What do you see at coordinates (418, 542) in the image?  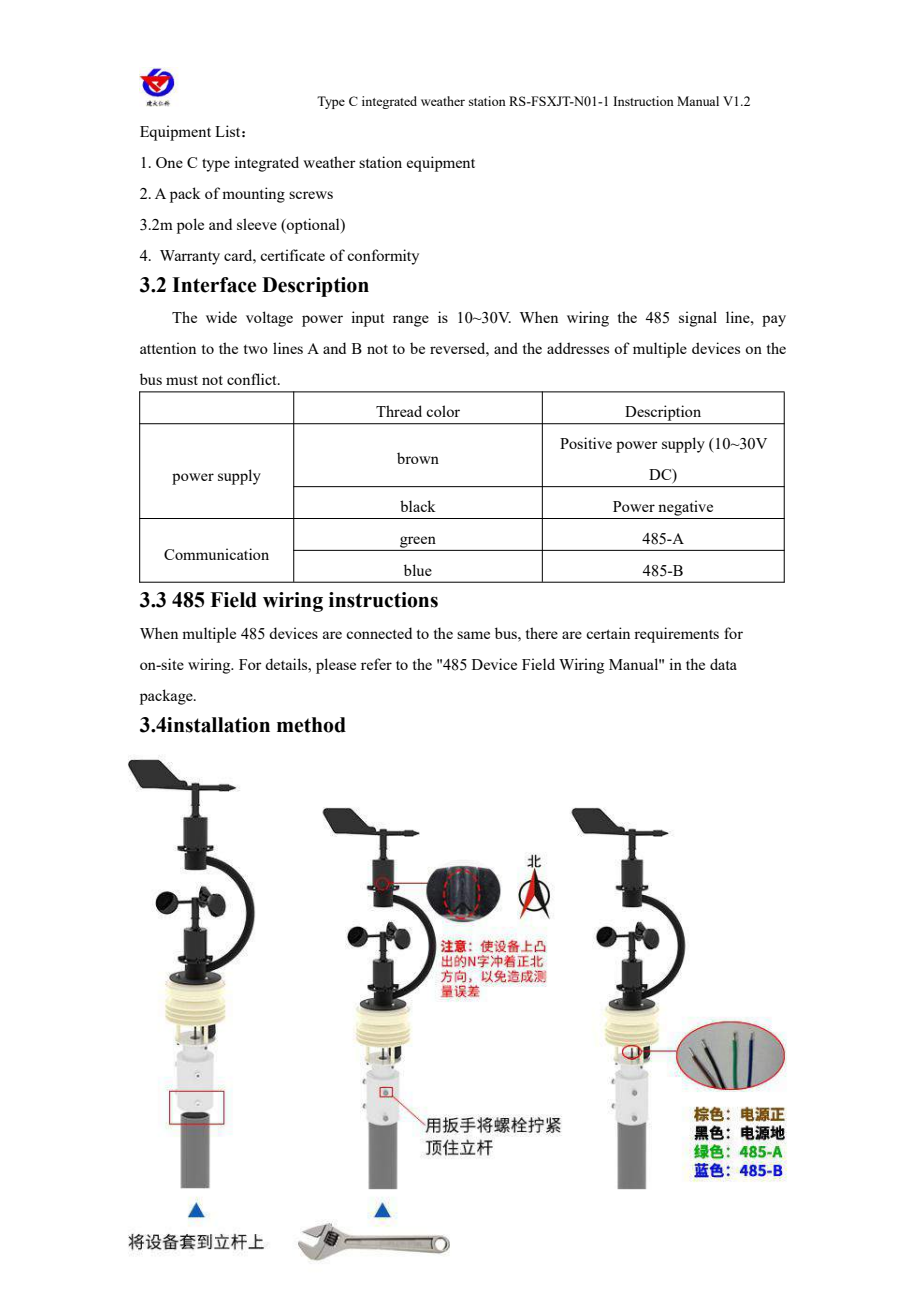 I see `green` at bounding box center [418, 542].
